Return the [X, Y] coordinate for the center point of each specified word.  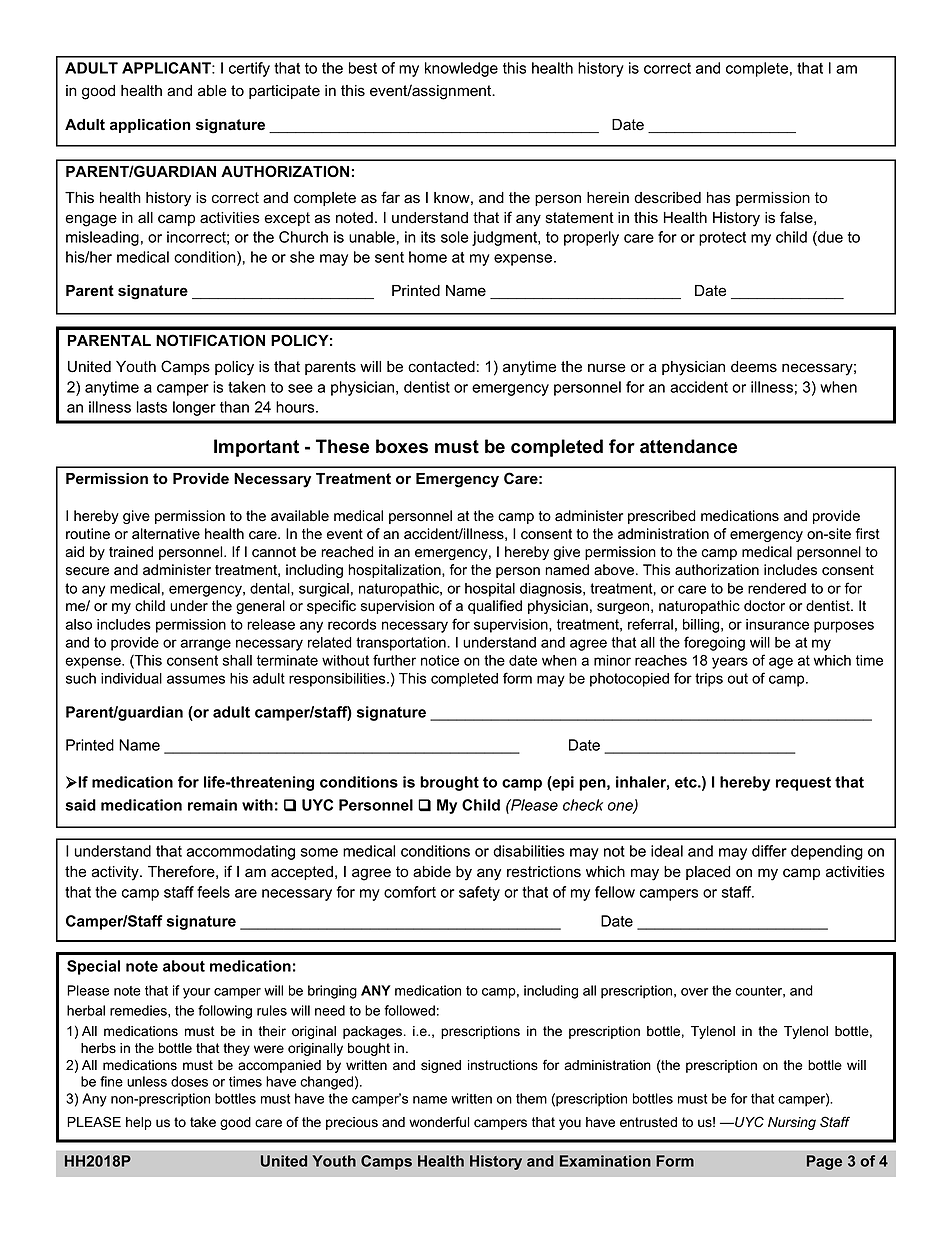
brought [449, 783]
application [150, 126]
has [718, 198]
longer [194, 408]
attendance [688, 446]
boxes [402, 446]
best [363, 68]
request [803, 784]
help [139, 1123]
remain [212, 805]
